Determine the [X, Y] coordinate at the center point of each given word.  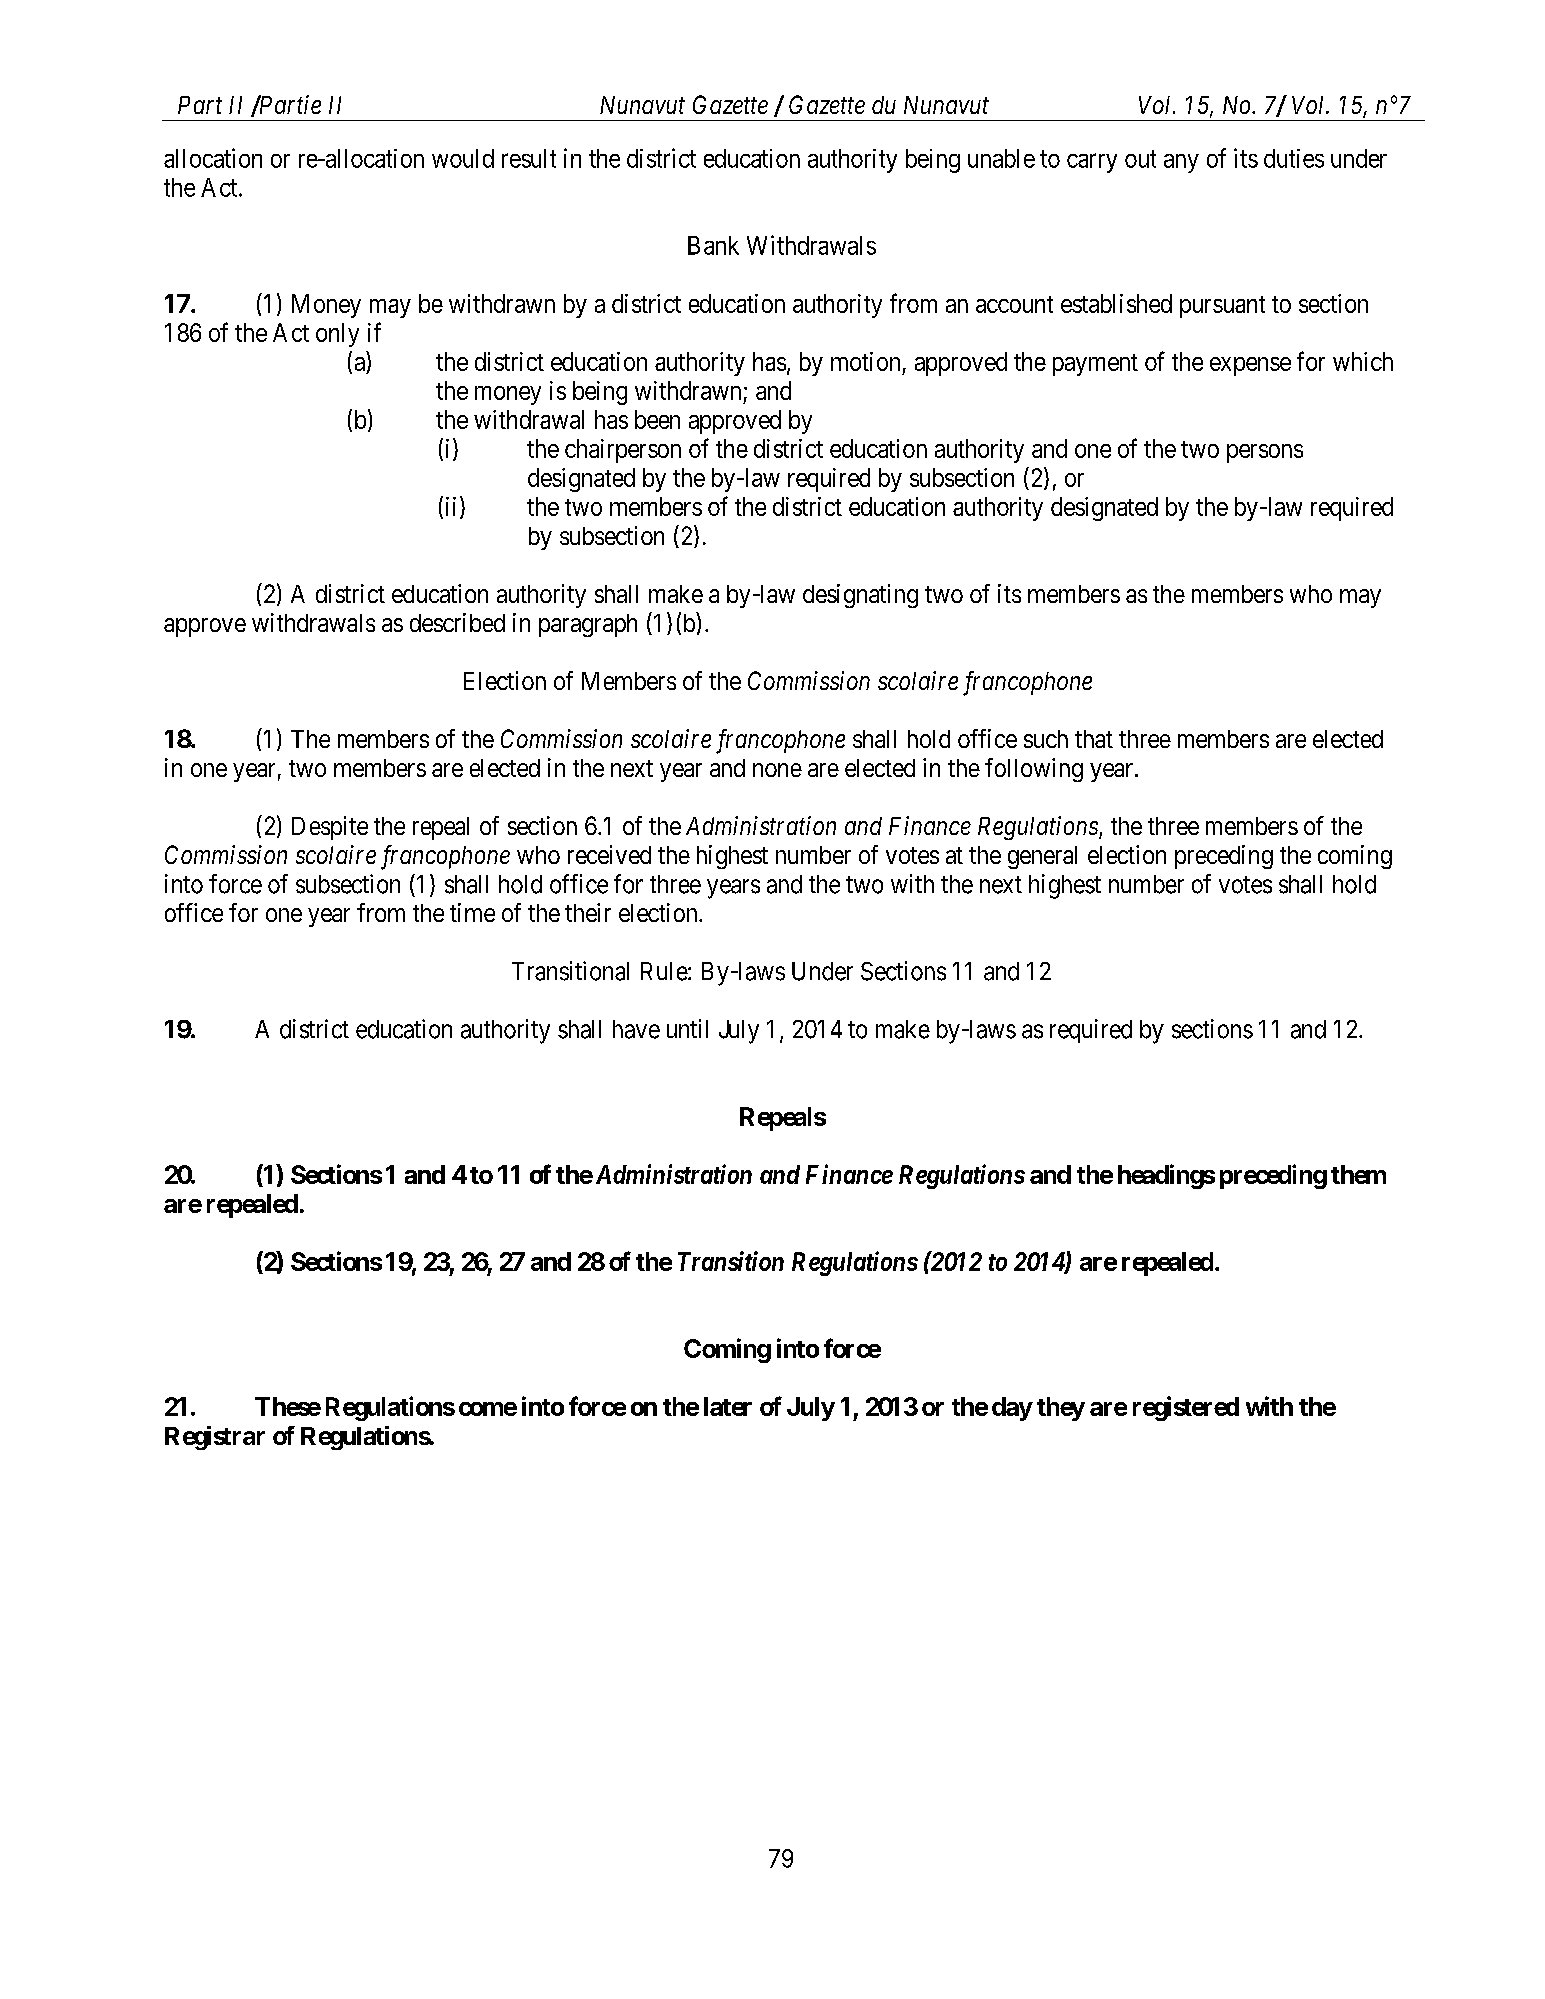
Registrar [215, 1438]
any [1181, 163]
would [463, 158]
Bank [713, 245]
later [728, 1406]
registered [1186, 1408]
